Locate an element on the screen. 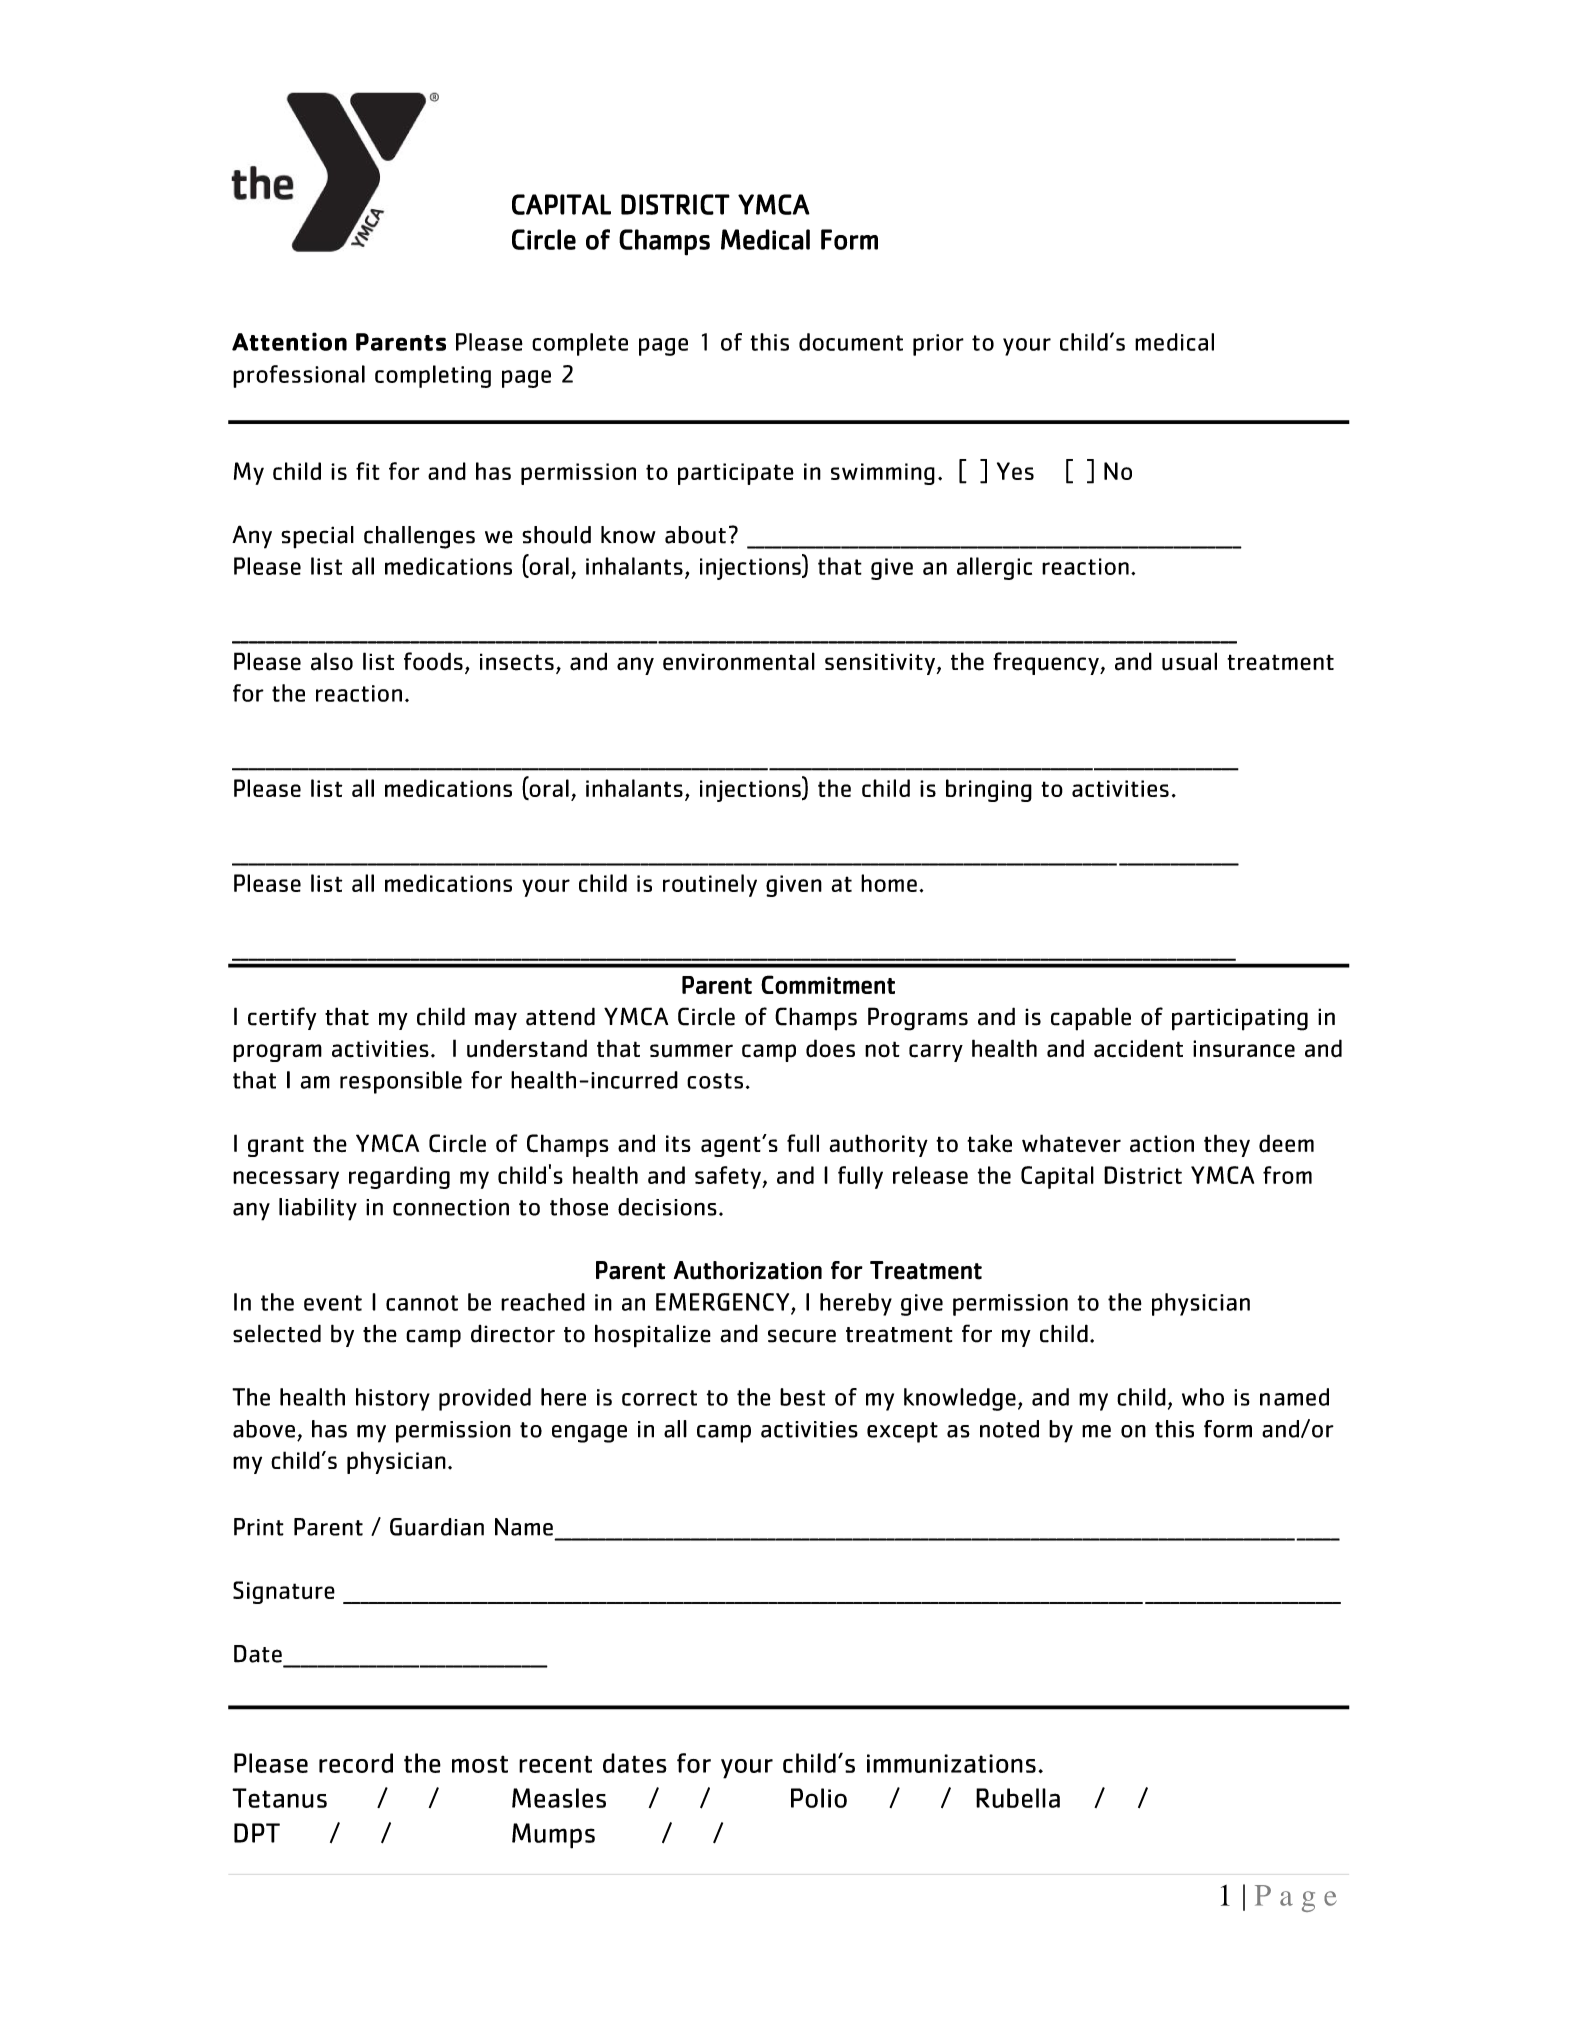  certify is located at coordinates (282, 1018).
